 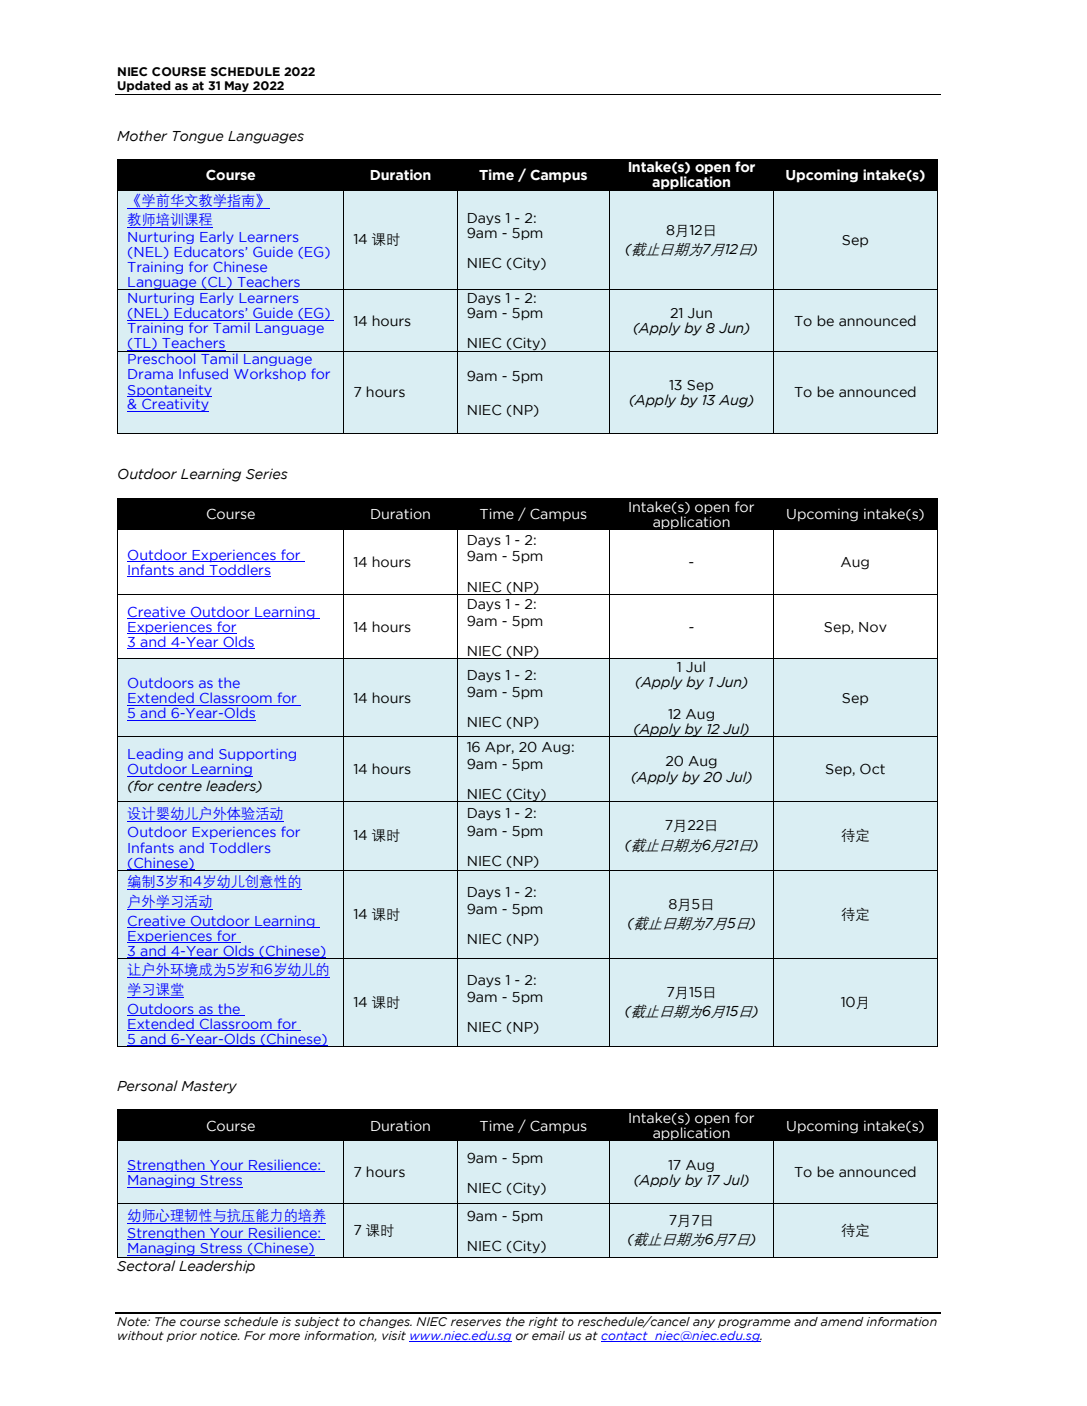 I want to click on May, so click(x=237, y=86).
